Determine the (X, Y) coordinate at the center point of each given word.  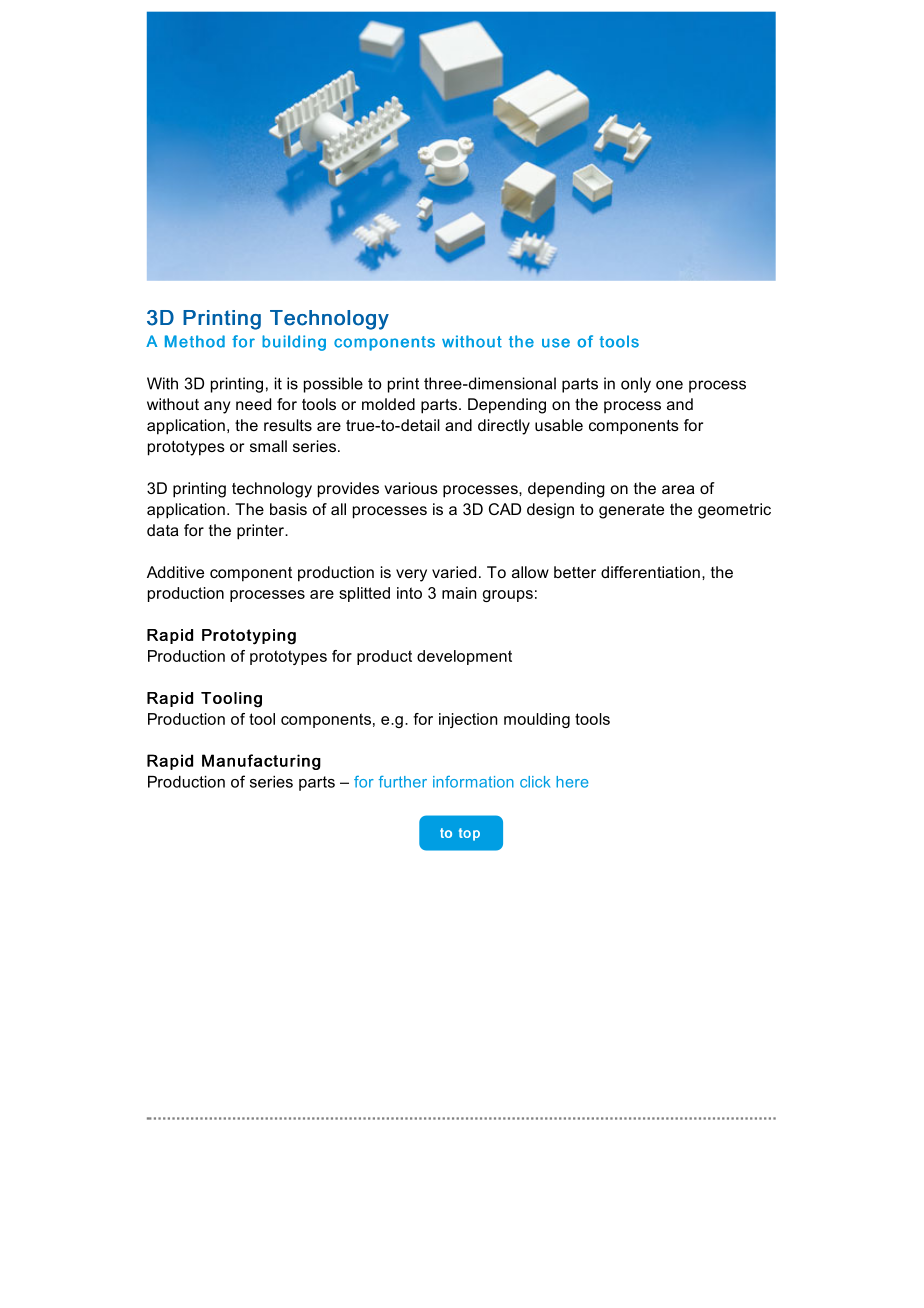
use (556, 343)
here (572, 782)
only (636, 385)
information (473, 782)
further (403, 782)
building (294, 343)
